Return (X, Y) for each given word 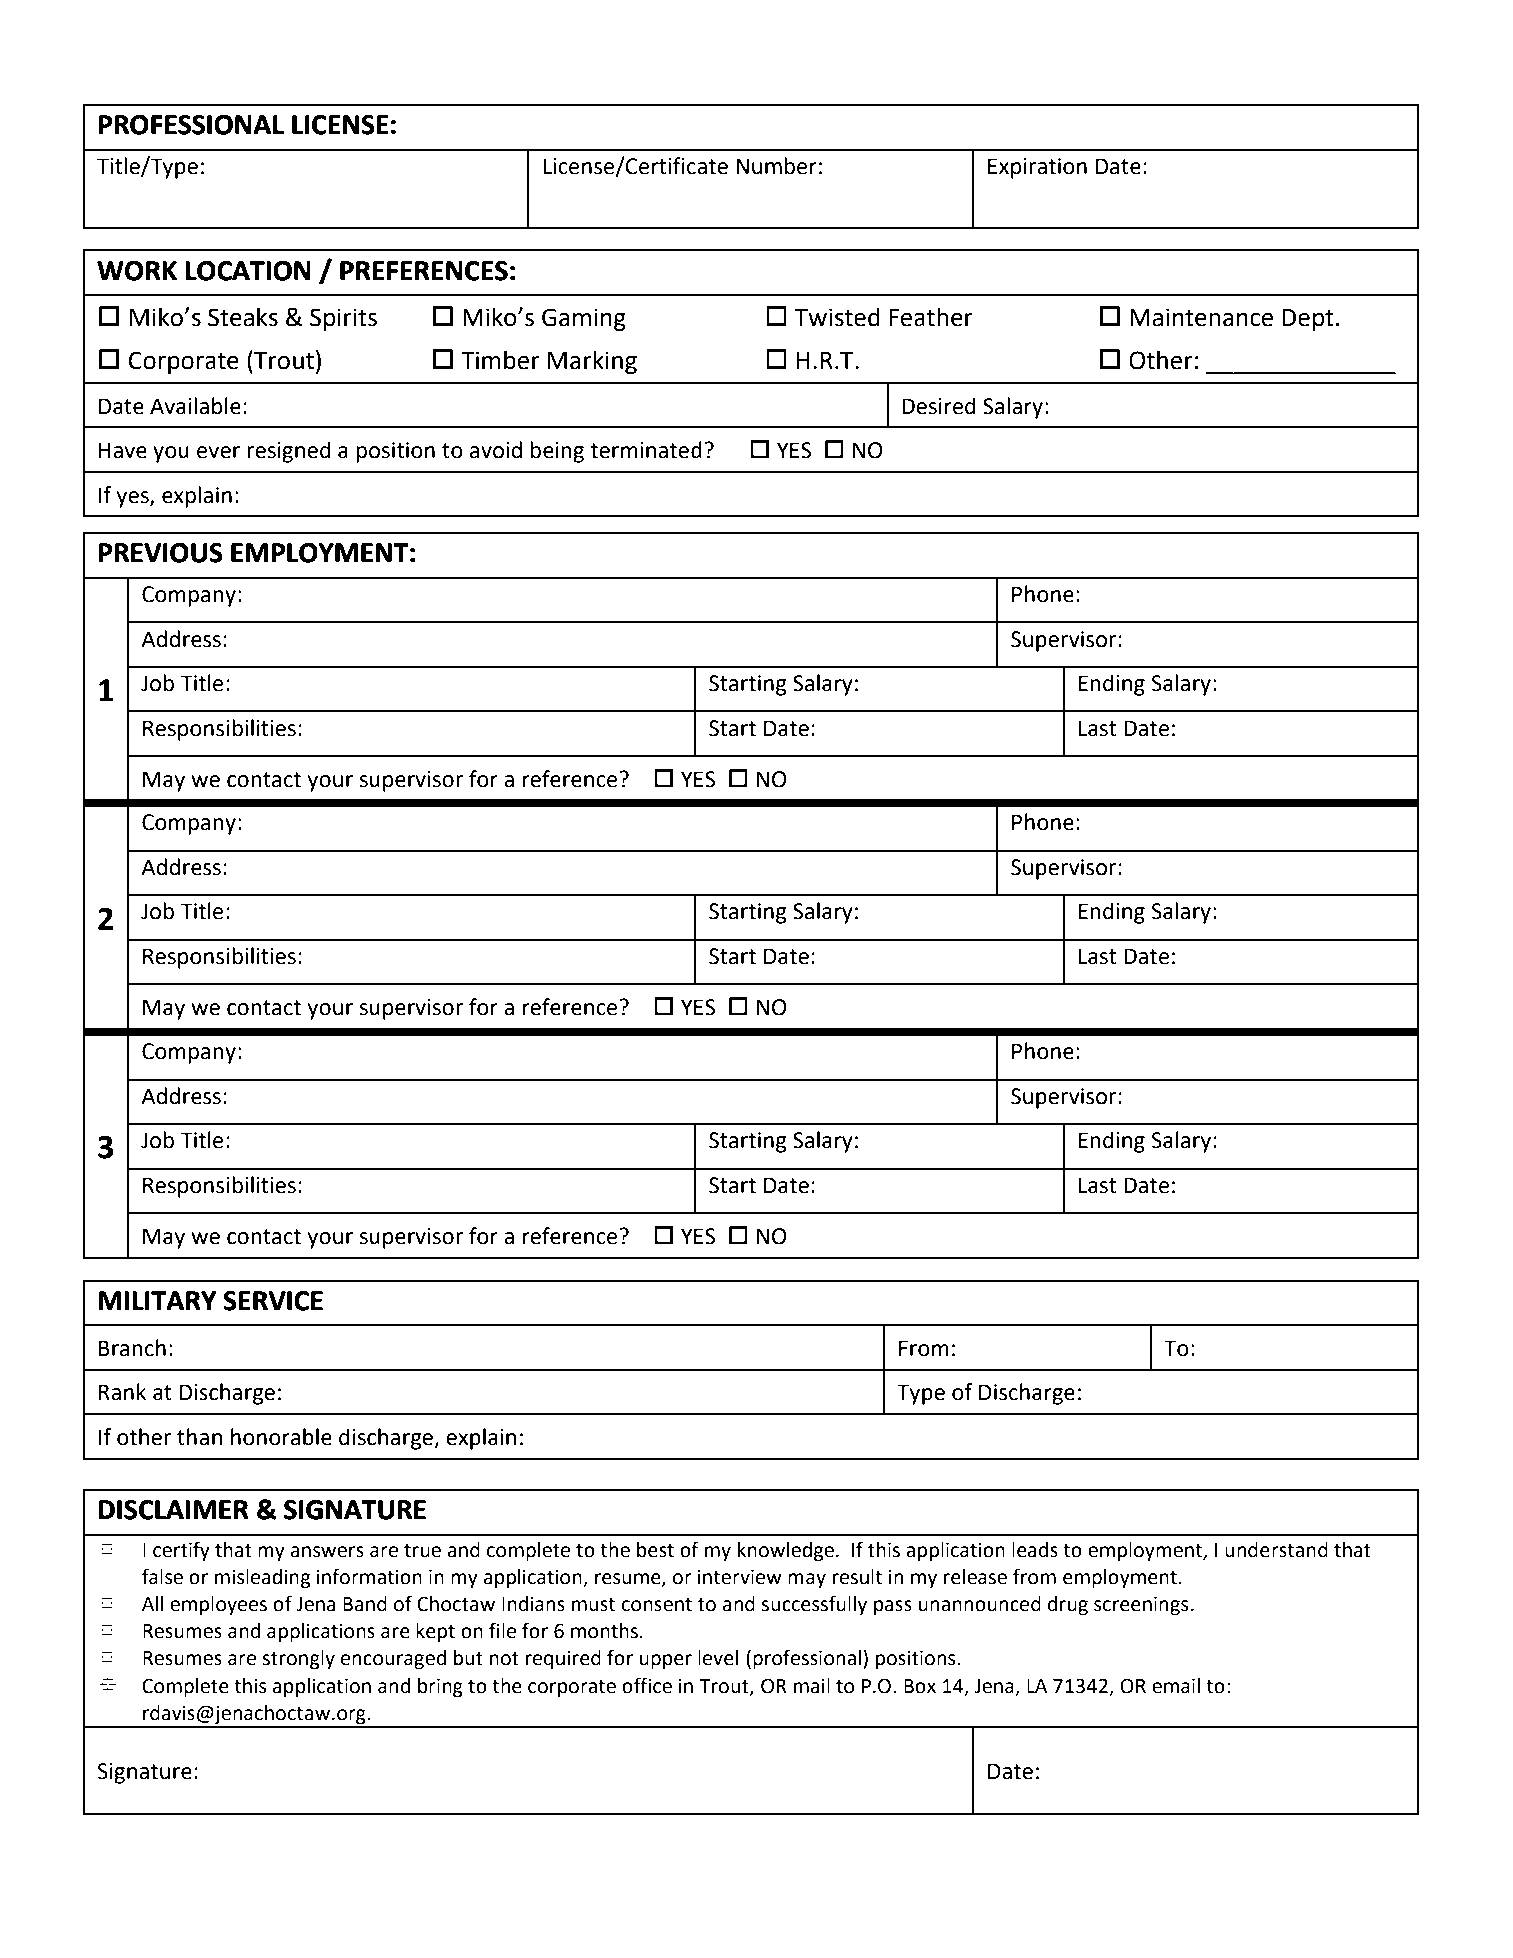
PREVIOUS (160, 553)
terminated (646, 450)
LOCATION (248, 271)
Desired (939, 406)
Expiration (1037, 168)
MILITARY (157, 1300)
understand (1276, 1550)
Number (776, 166)
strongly (298, 1659)
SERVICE (273, 1301)
